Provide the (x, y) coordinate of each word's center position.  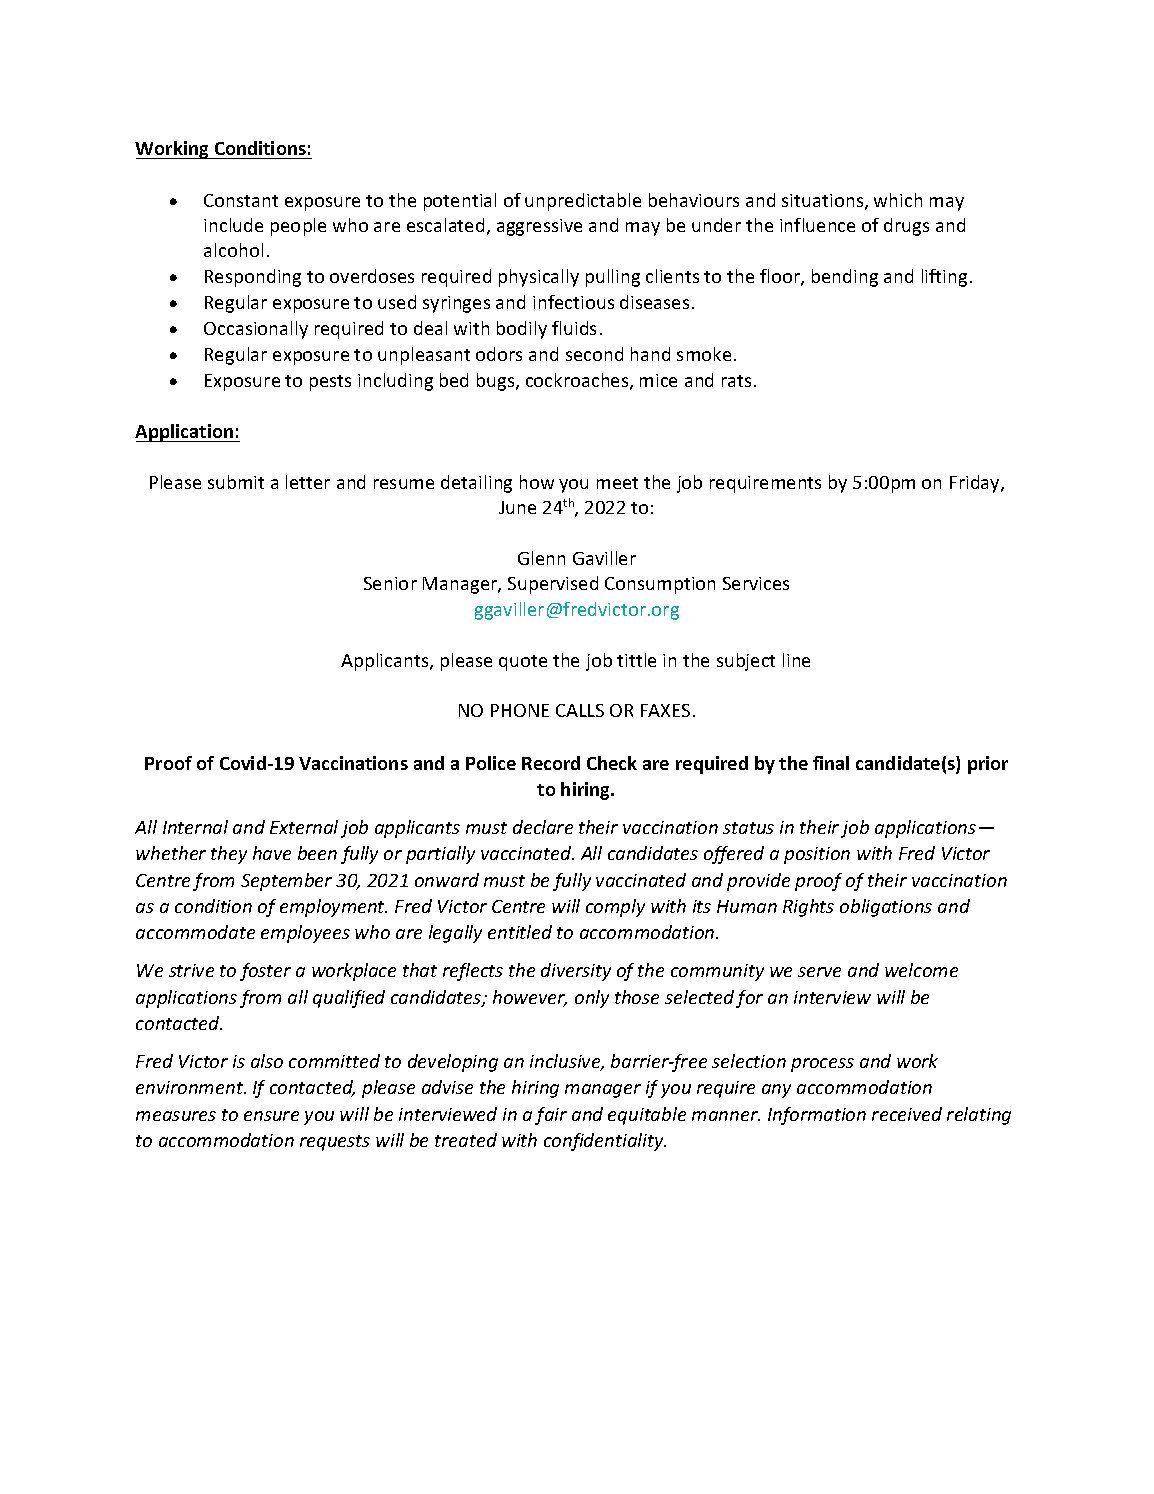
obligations (886, 908)
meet (617, 483)
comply (615, 908)
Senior (390, 583)
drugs (906, 227)
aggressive (539, 227)
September (286, 882)
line (796, 660)
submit (236, 482)
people (298, 227)
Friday (976, 484)
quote (523, 663)
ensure (271, 1116)
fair (551, 1116)
